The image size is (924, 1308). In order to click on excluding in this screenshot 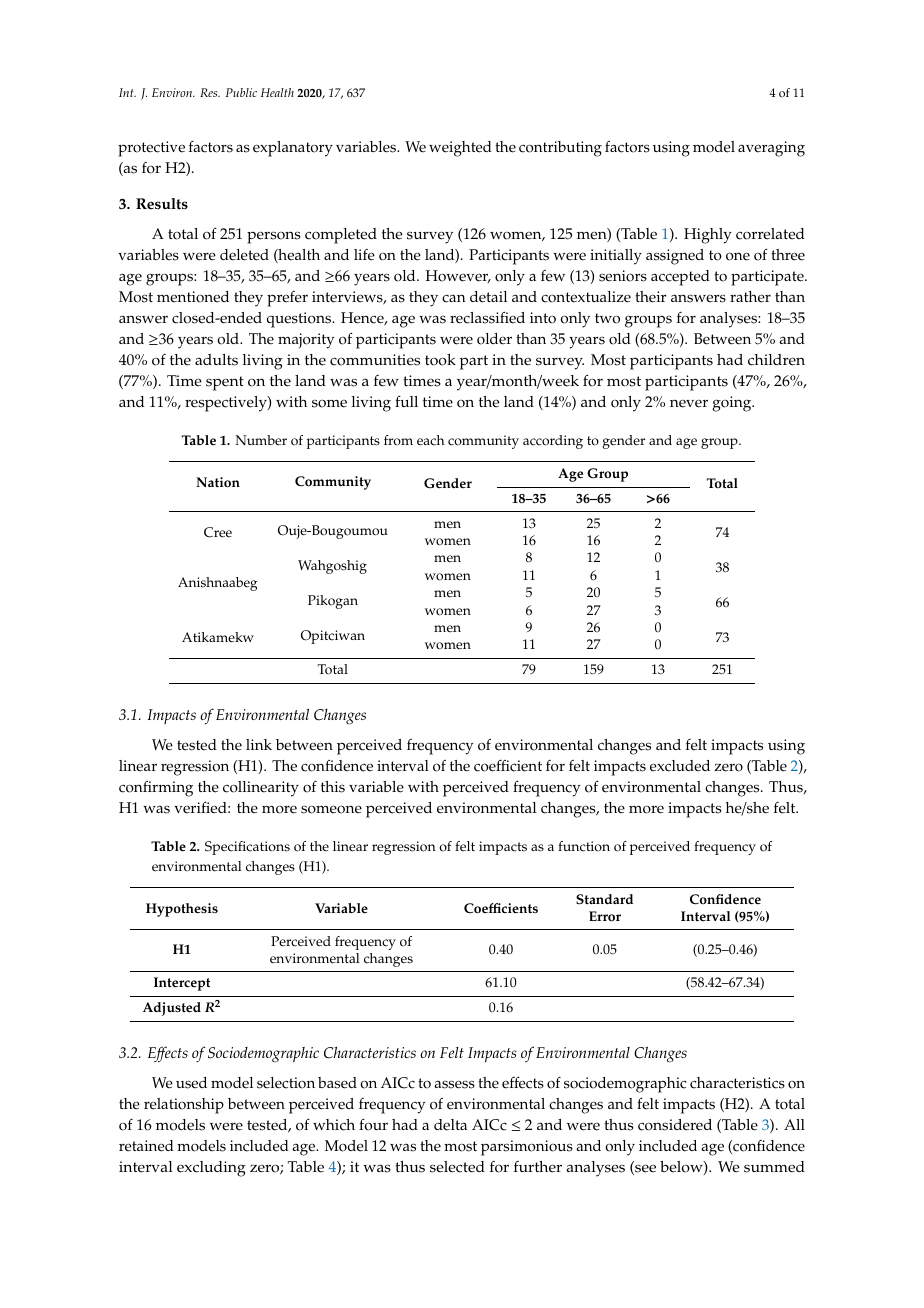, I will do `click(211, 1169)`.
